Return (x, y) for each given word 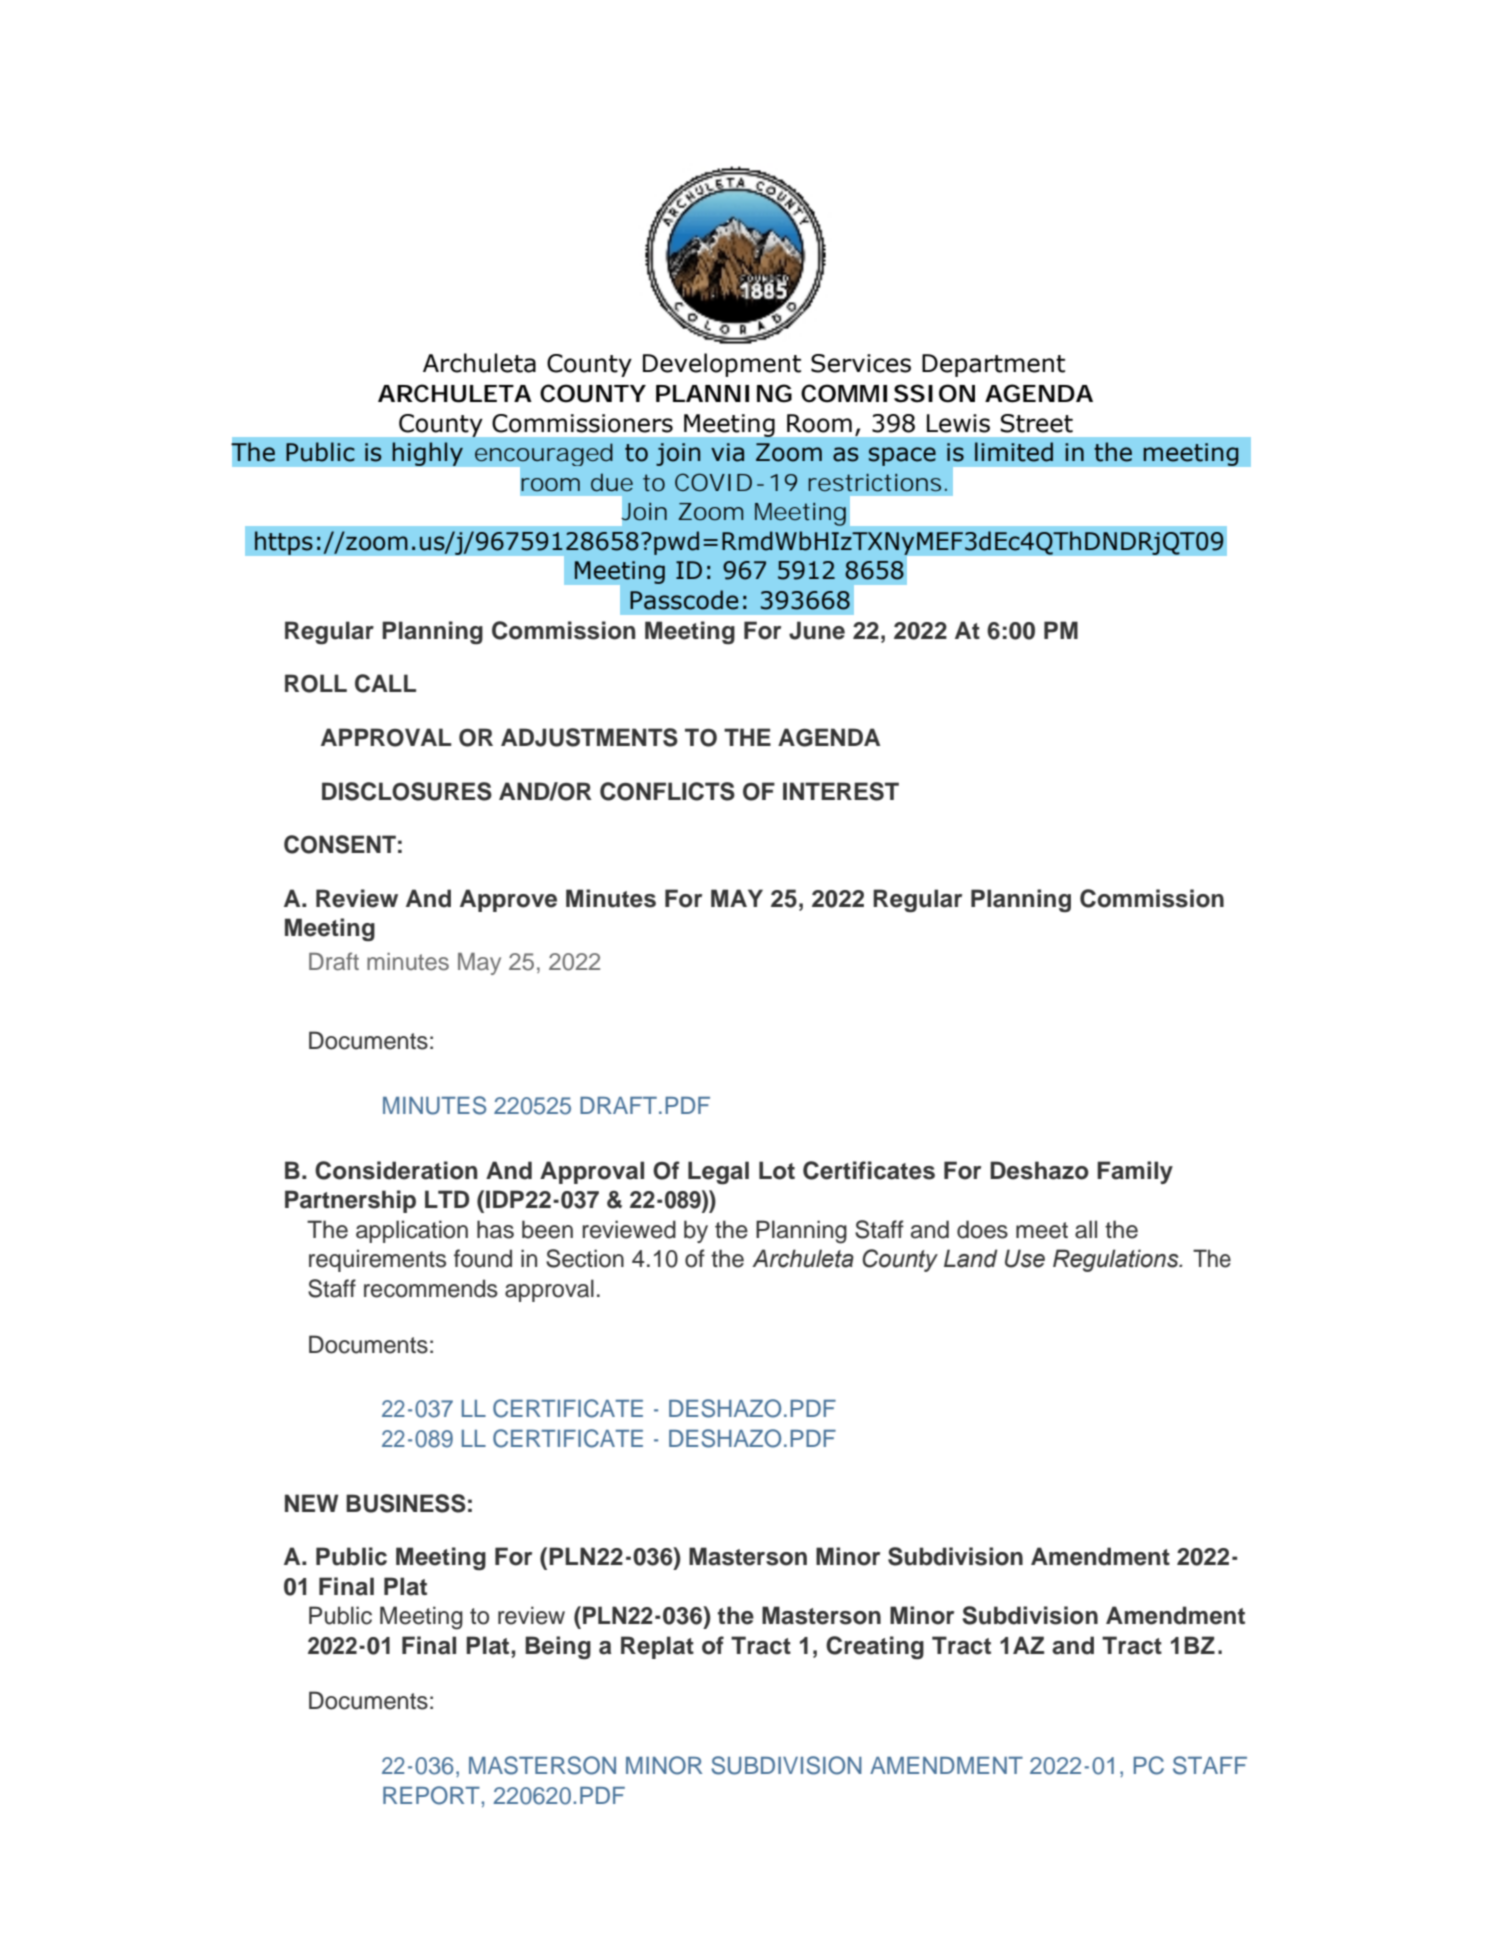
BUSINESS (406, 1503)
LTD (447, 1199)
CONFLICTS (667, 791)
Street (1036, 423)
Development (722, 365)
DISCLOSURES (407, 791)
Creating (875, 1647)
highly (427, 454)
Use (1025, 1258)
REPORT (431, 1795)
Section (585, 1258)
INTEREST (841, 791)
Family (1135, 1172)
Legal (718, 1172)
